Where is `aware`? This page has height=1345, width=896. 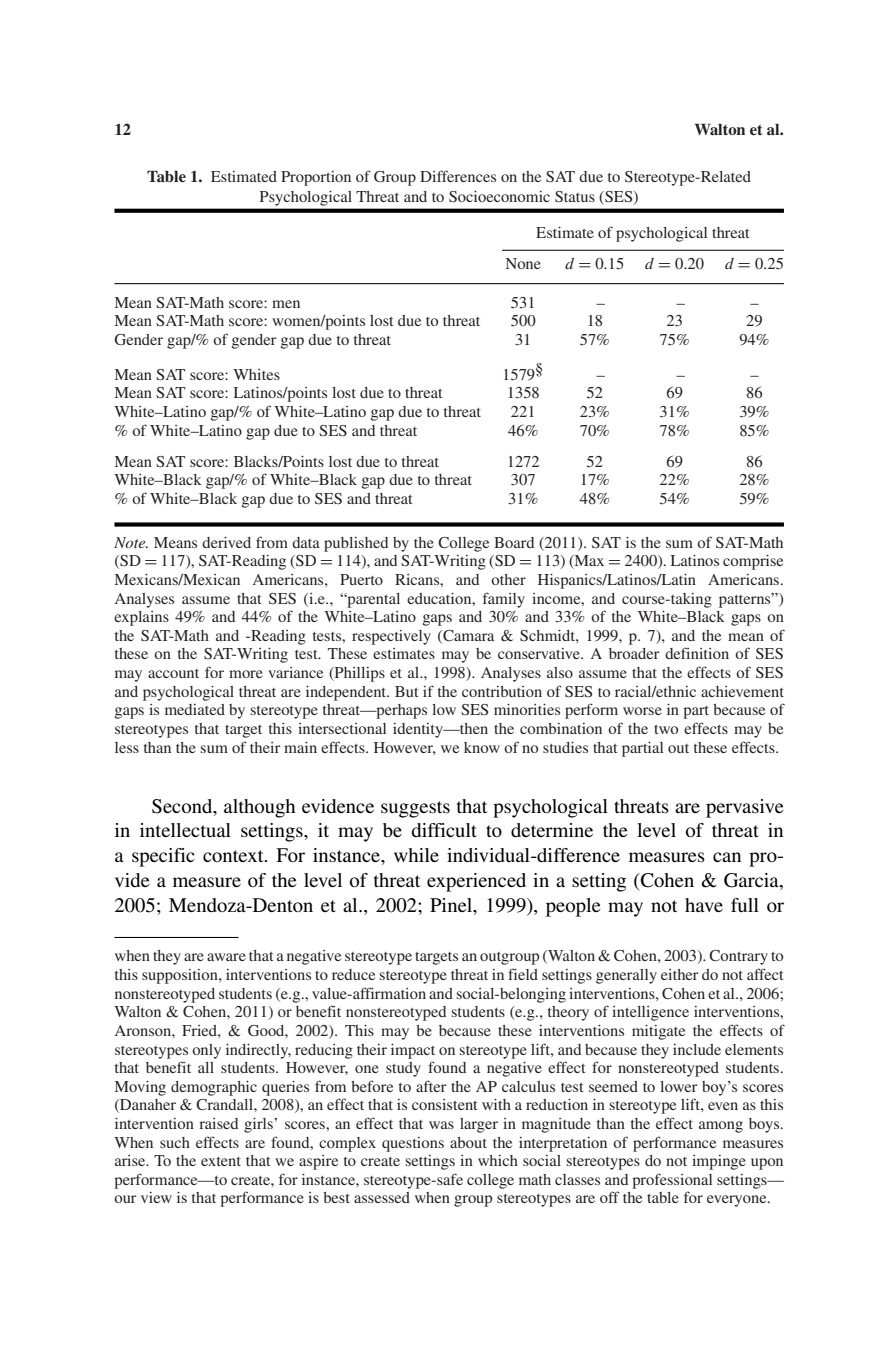 aware is located at coordinates (226, 957).
